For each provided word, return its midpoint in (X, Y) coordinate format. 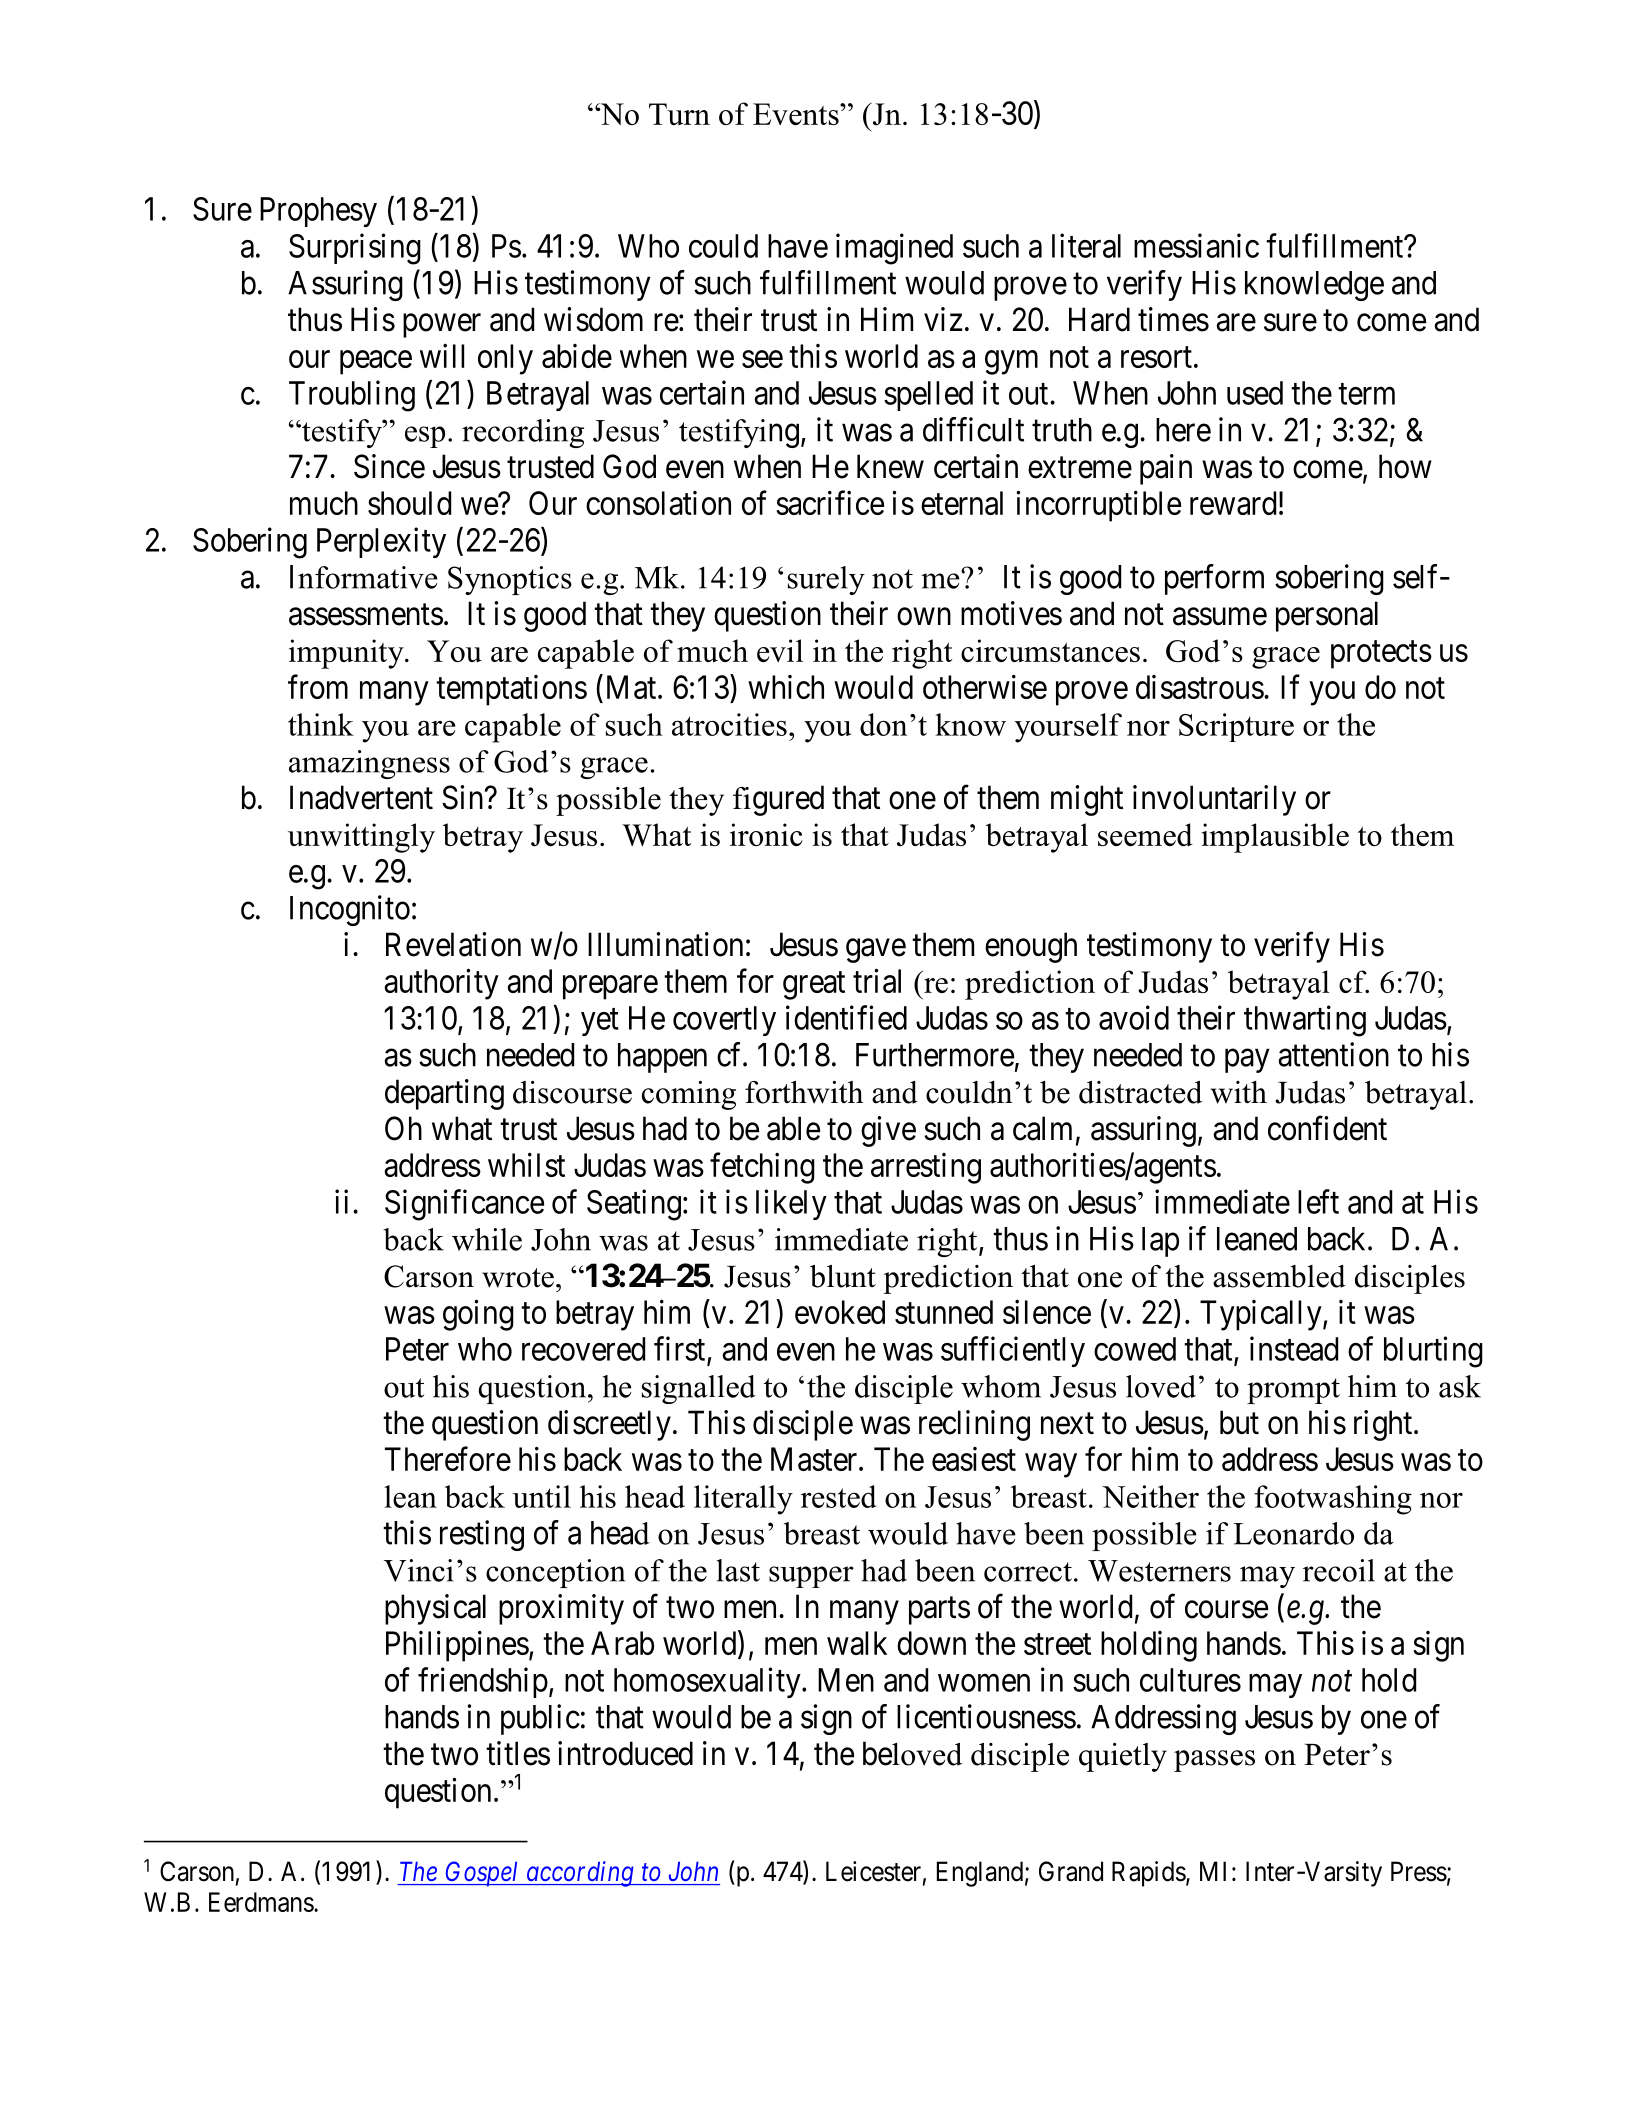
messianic (1196, 245)
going (478, 1315)
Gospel (482, 1874)
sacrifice (830, 502)
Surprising (355, 249)
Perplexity (381, 542)
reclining (974, 1425)
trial (877, 980)
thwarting (1305, 1021)
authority (441, 984)
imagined (894, 249)
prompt (1293, 1391)
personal (1327, 616)
